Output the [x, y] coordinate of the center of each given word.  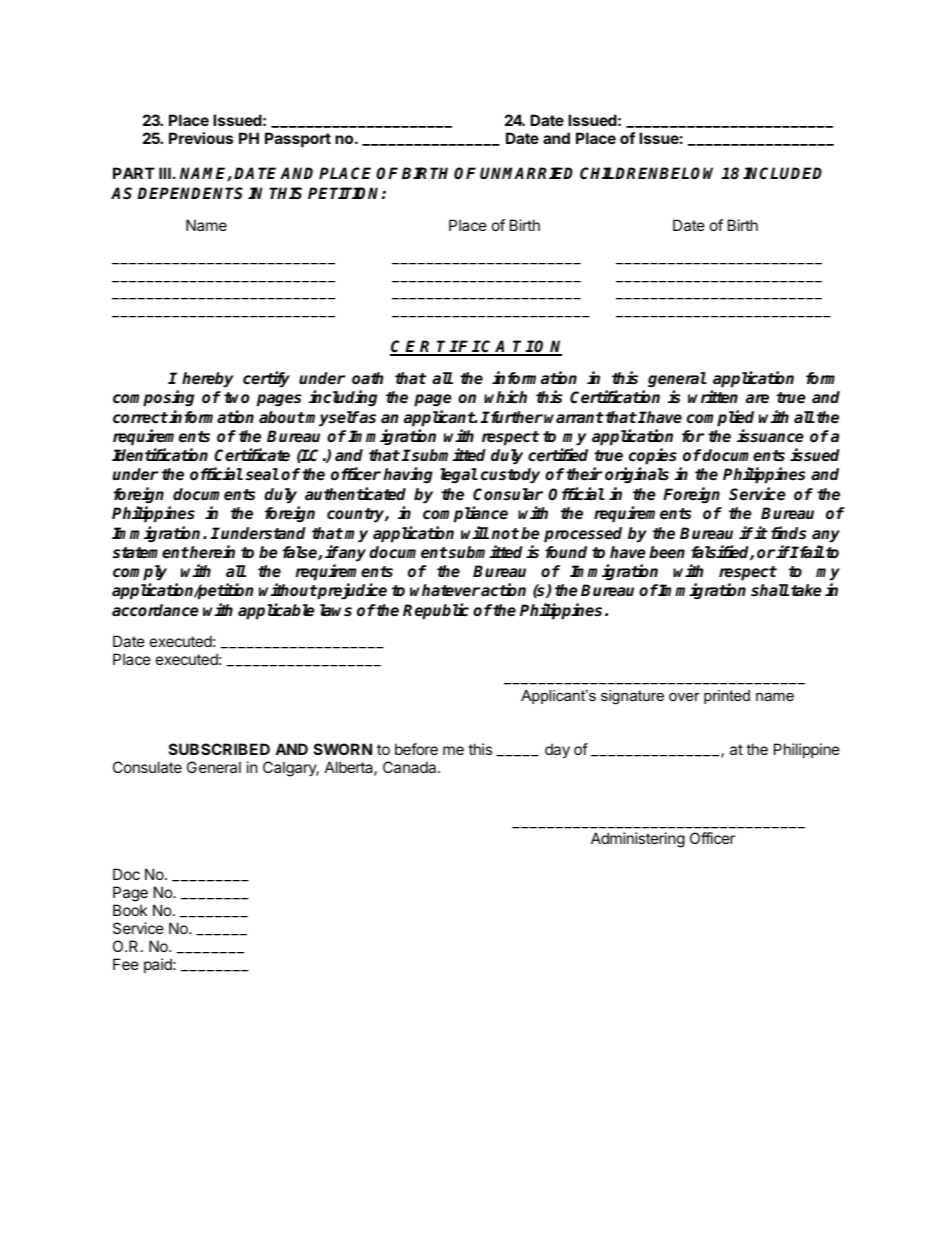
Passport [298, 139]
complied [720, 418]
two [236, 398]
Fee [126, 964]
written [713, 396]
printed [727, 697]
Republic [436, 611]
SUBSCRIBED [219, 749]
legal [459, 475]
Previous [201, 138]
